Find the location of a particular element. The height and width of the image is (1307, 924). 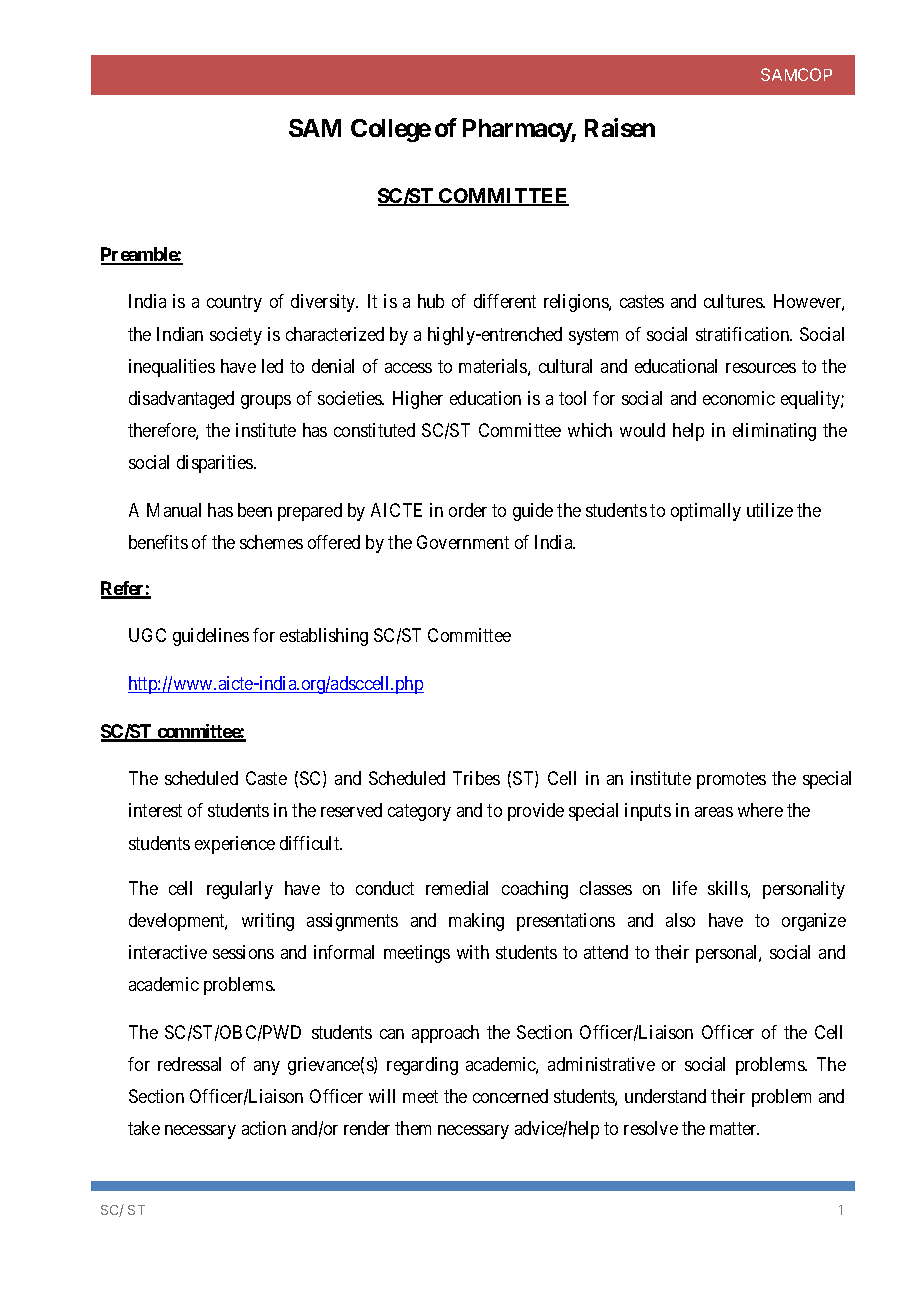

different is located at coordinates (505, 301).
